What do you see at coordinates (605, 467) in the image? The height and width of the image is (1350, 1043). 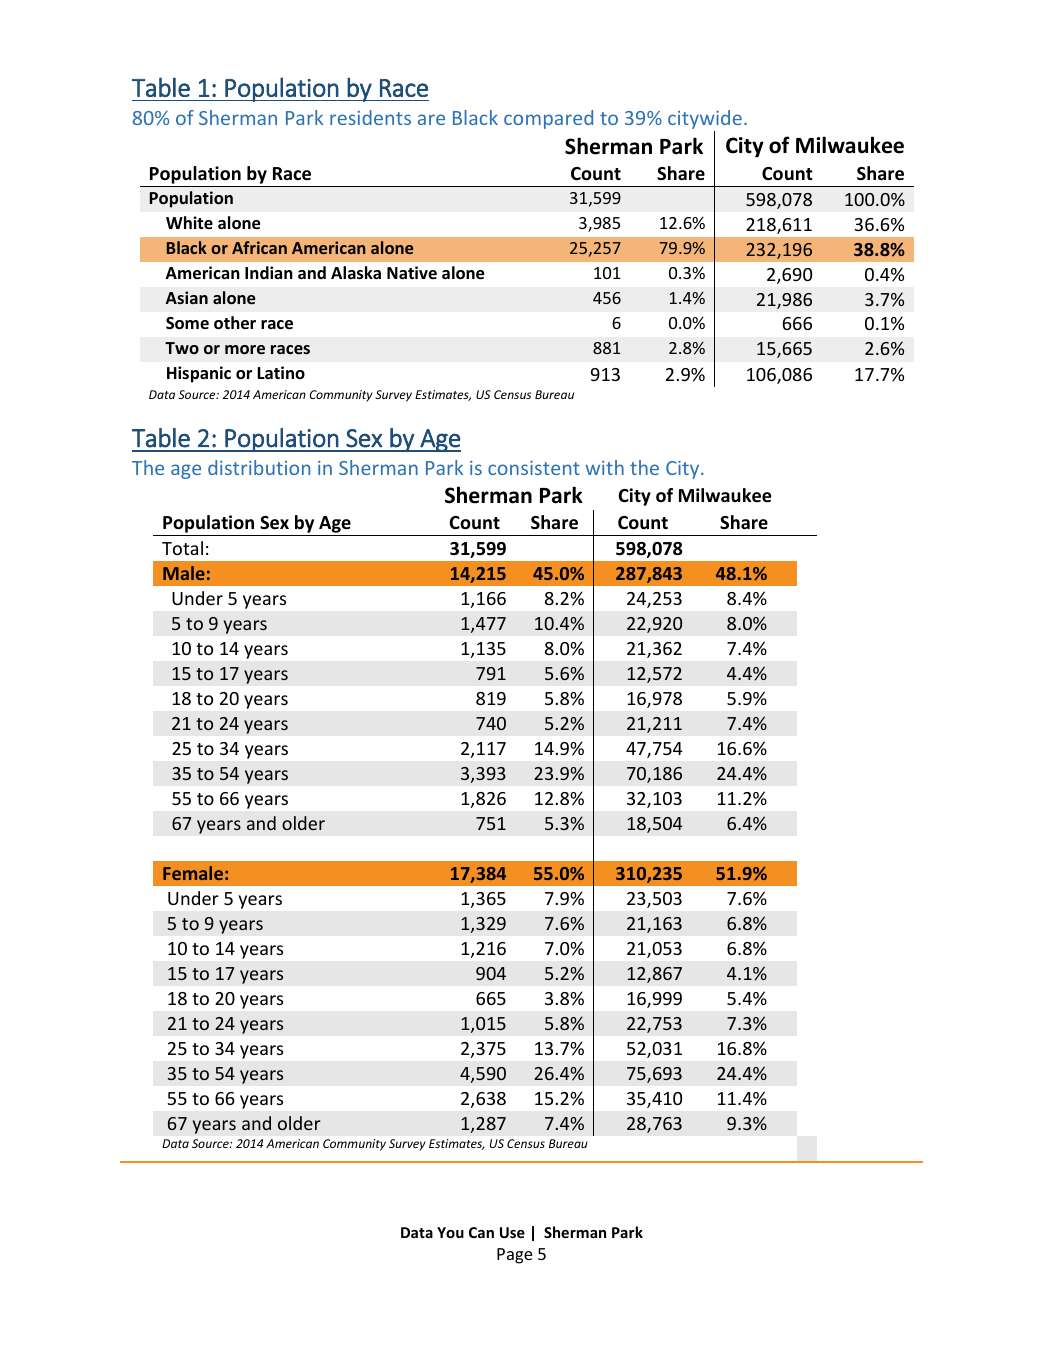 I see `with` at bounding box center [605, 467].
